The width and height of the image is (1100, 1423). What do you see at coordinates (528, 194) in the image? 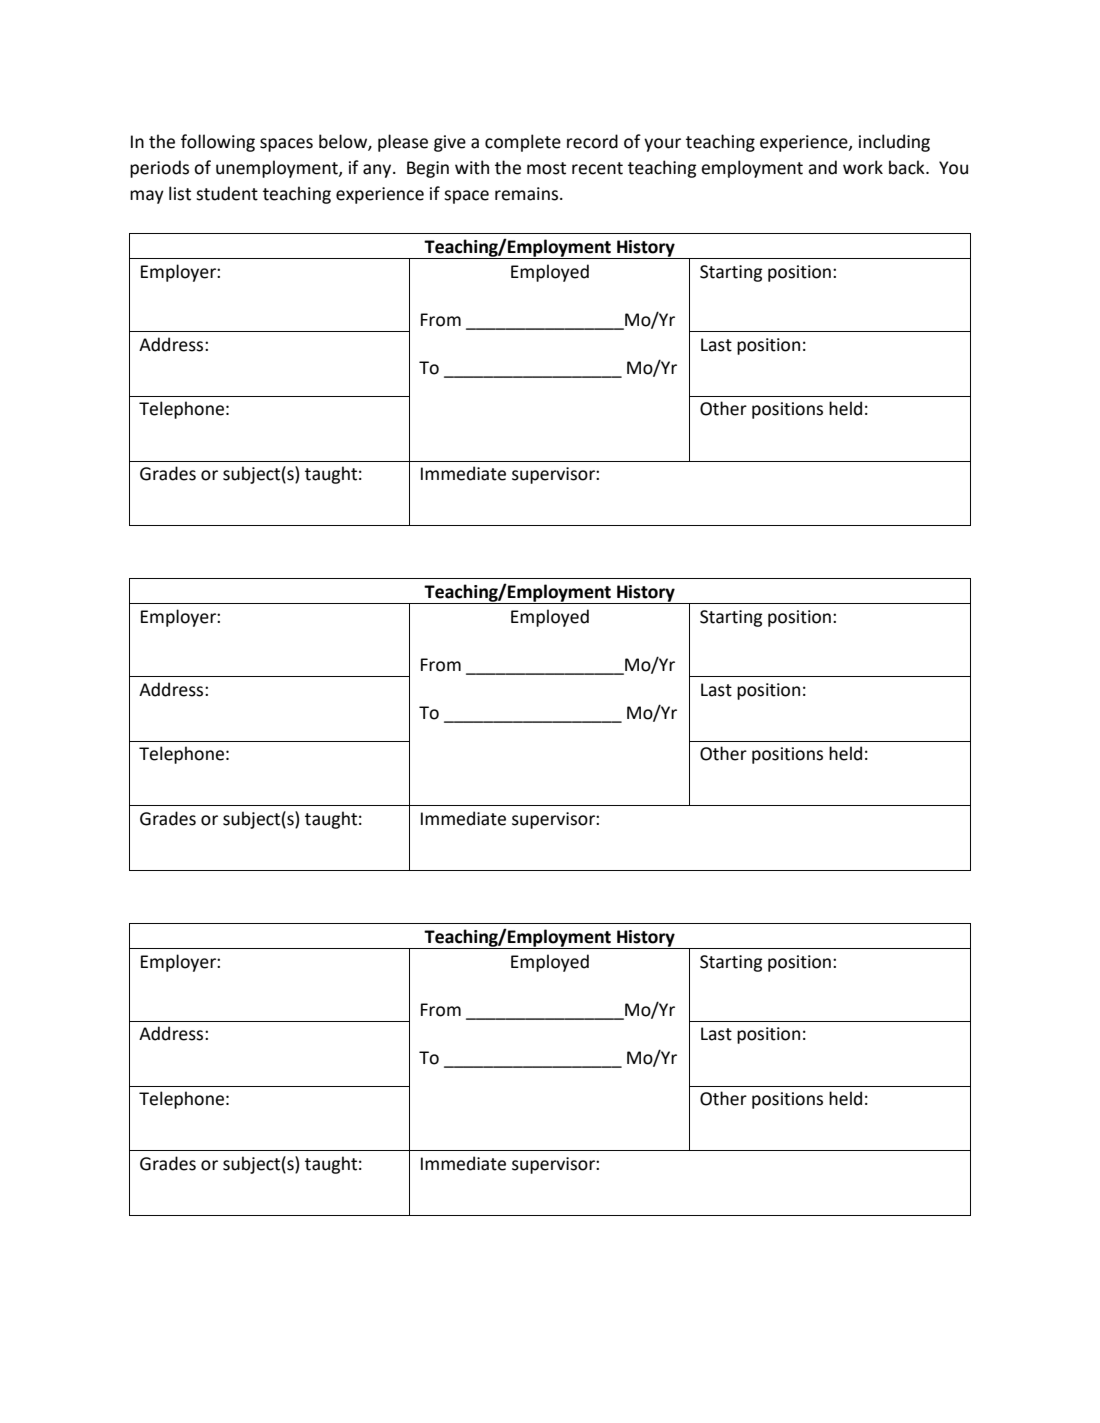
I see `remains` at bounding box center [528, 194].
